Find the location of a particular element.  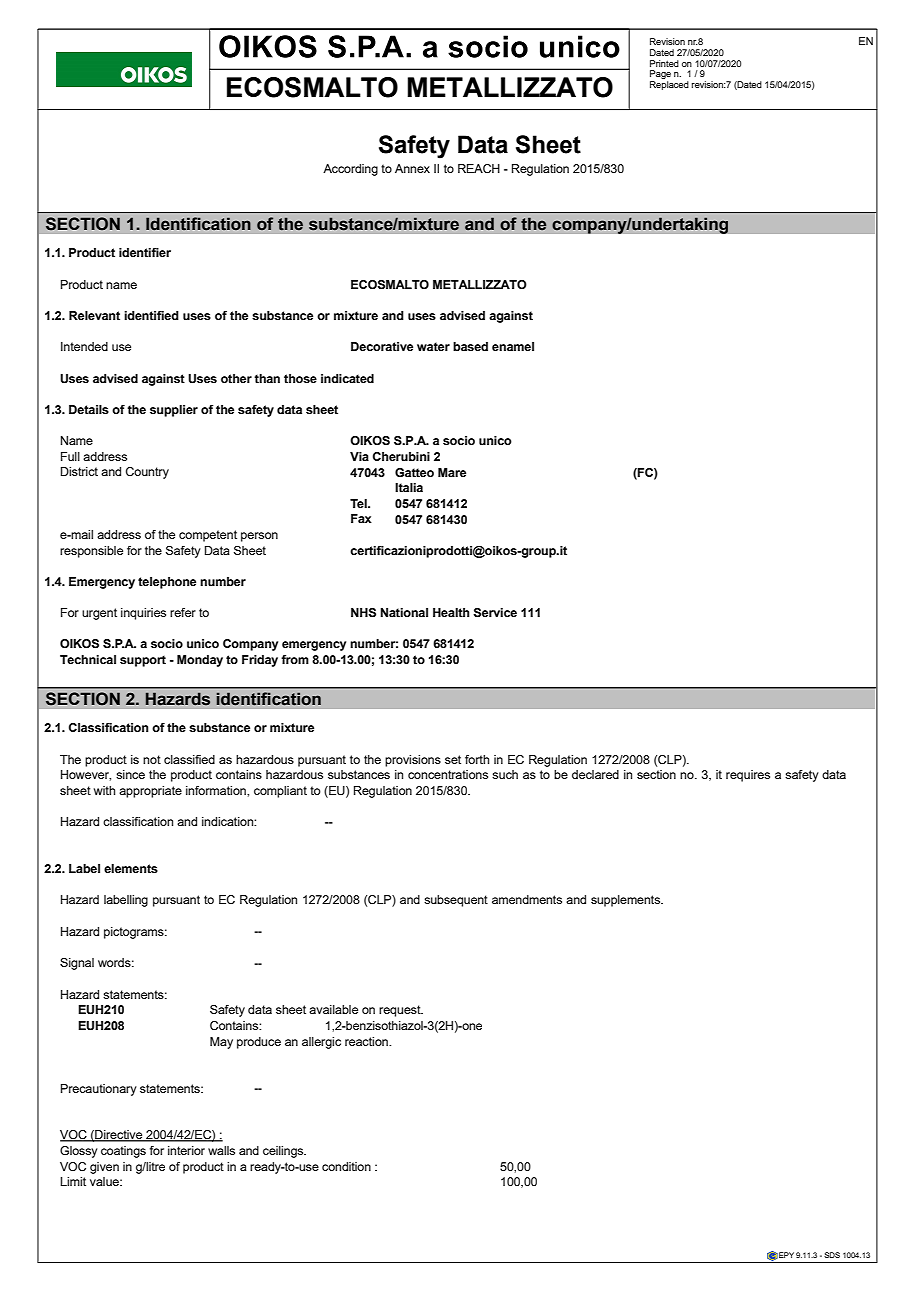

elements is located at coordinates (131, 868).
